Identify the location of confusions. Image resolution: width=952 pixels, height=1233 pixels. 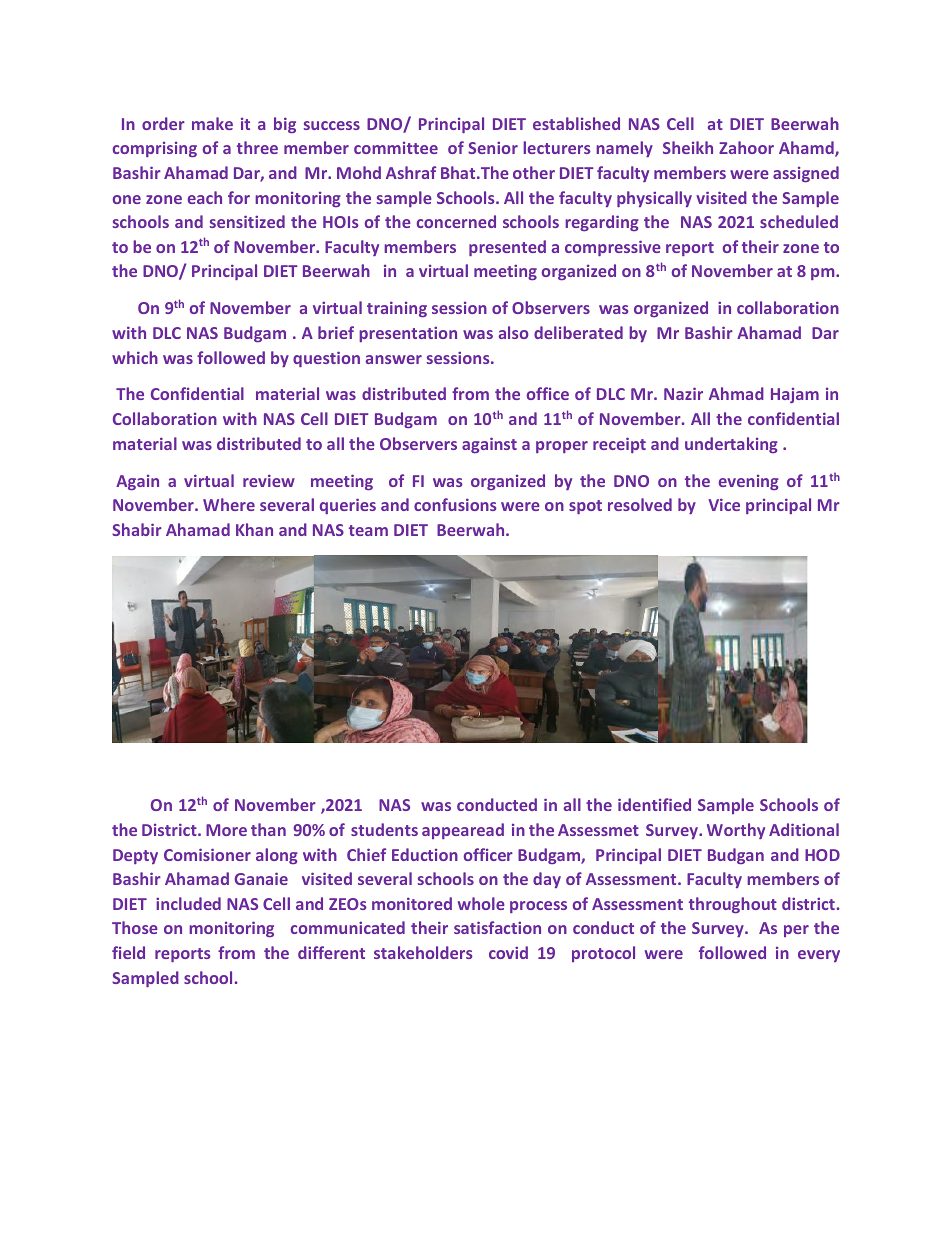
(455, 504).
